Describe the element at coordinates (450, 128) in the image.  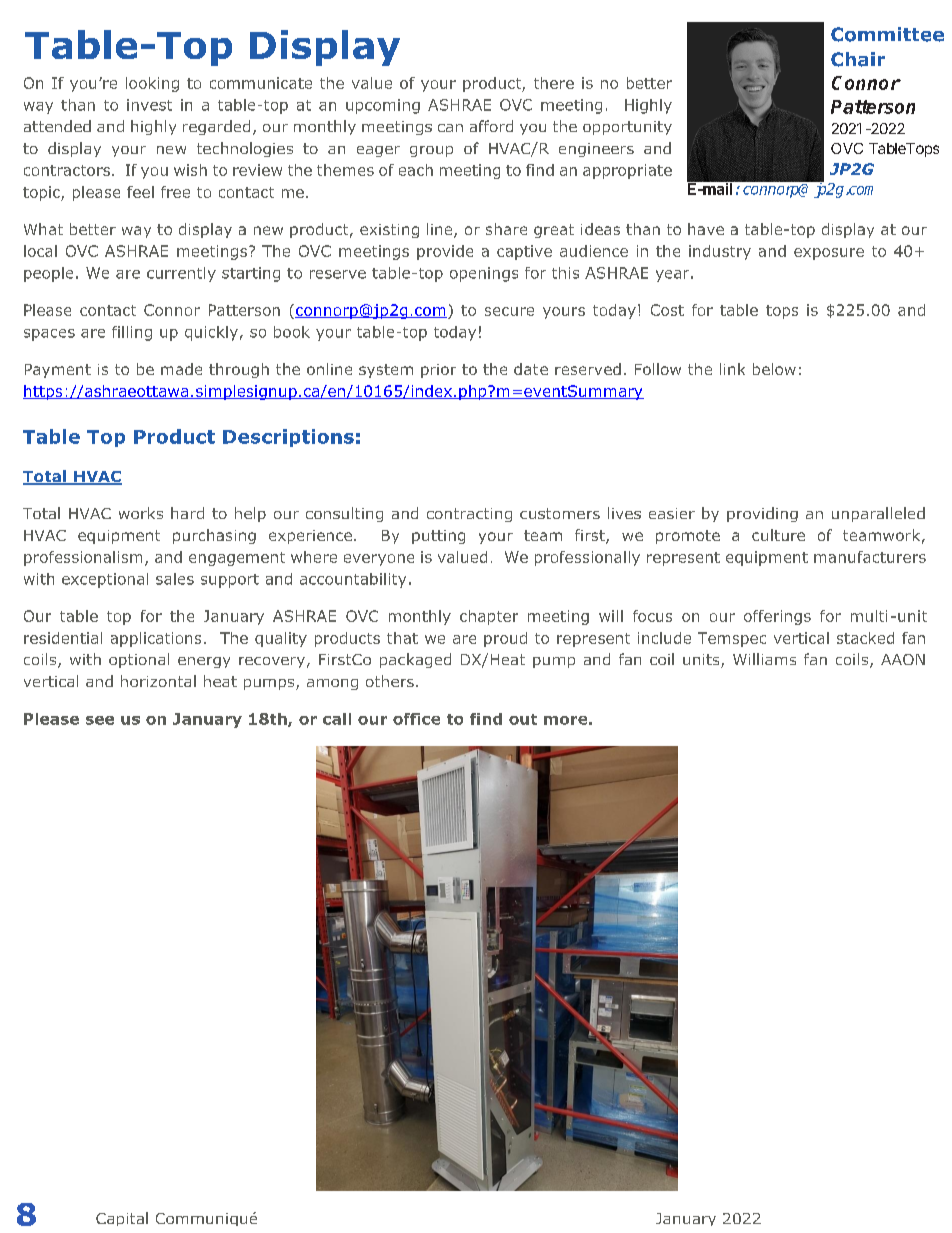
I see `can` at that location.
